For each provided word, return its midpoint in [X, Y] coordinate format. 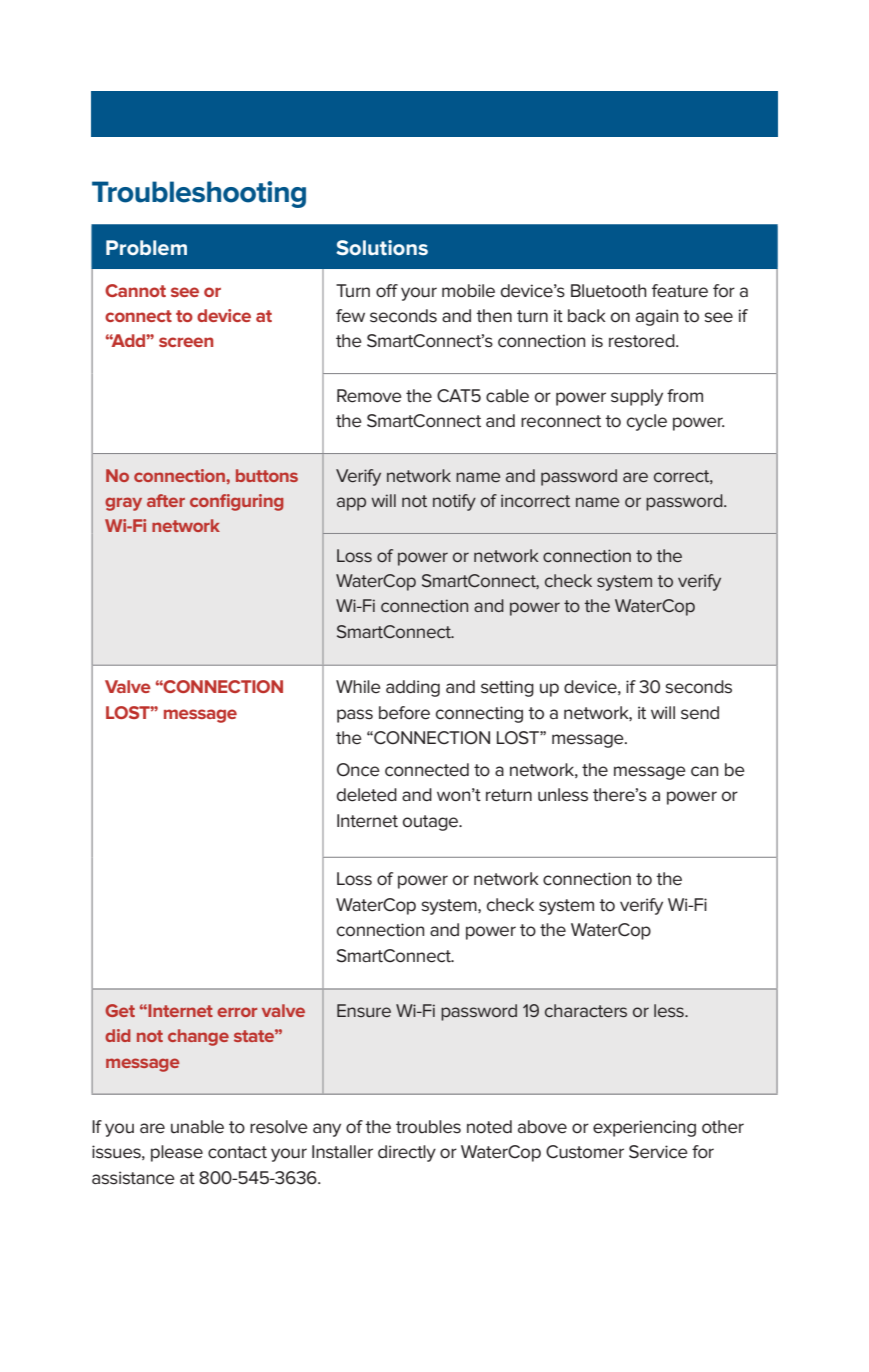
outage [432, 823]
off [387, 291]
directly [407, 1153]
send [700, 713]
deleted [367, 795]
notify [454, 502]
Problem [146, 247]
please [177, 1153]
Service [658, 1152]
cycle [647, 422]
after [166, 500]
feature [680, 291]
